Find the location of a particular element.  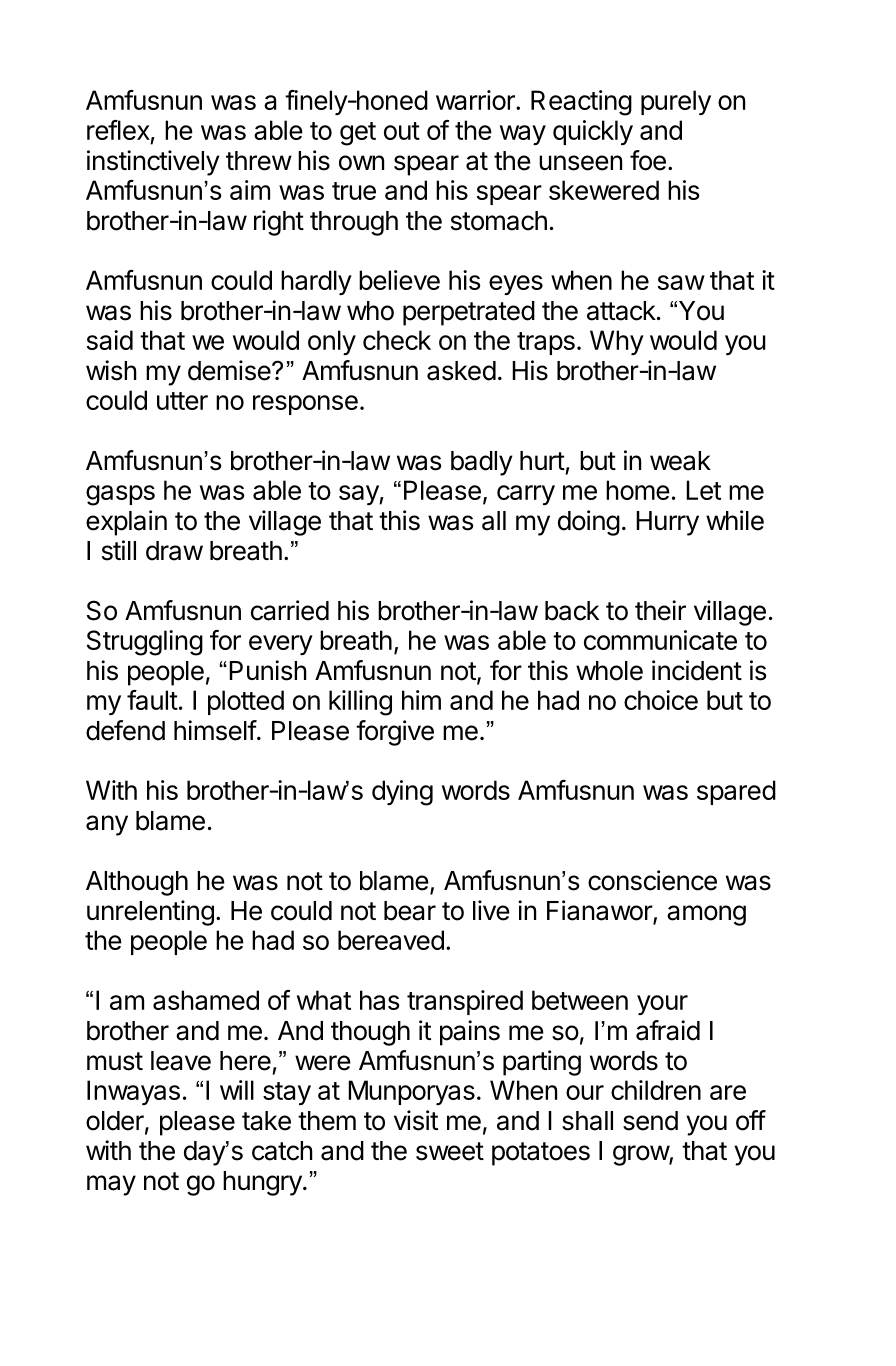

out is located at coordinates (402, 131).
